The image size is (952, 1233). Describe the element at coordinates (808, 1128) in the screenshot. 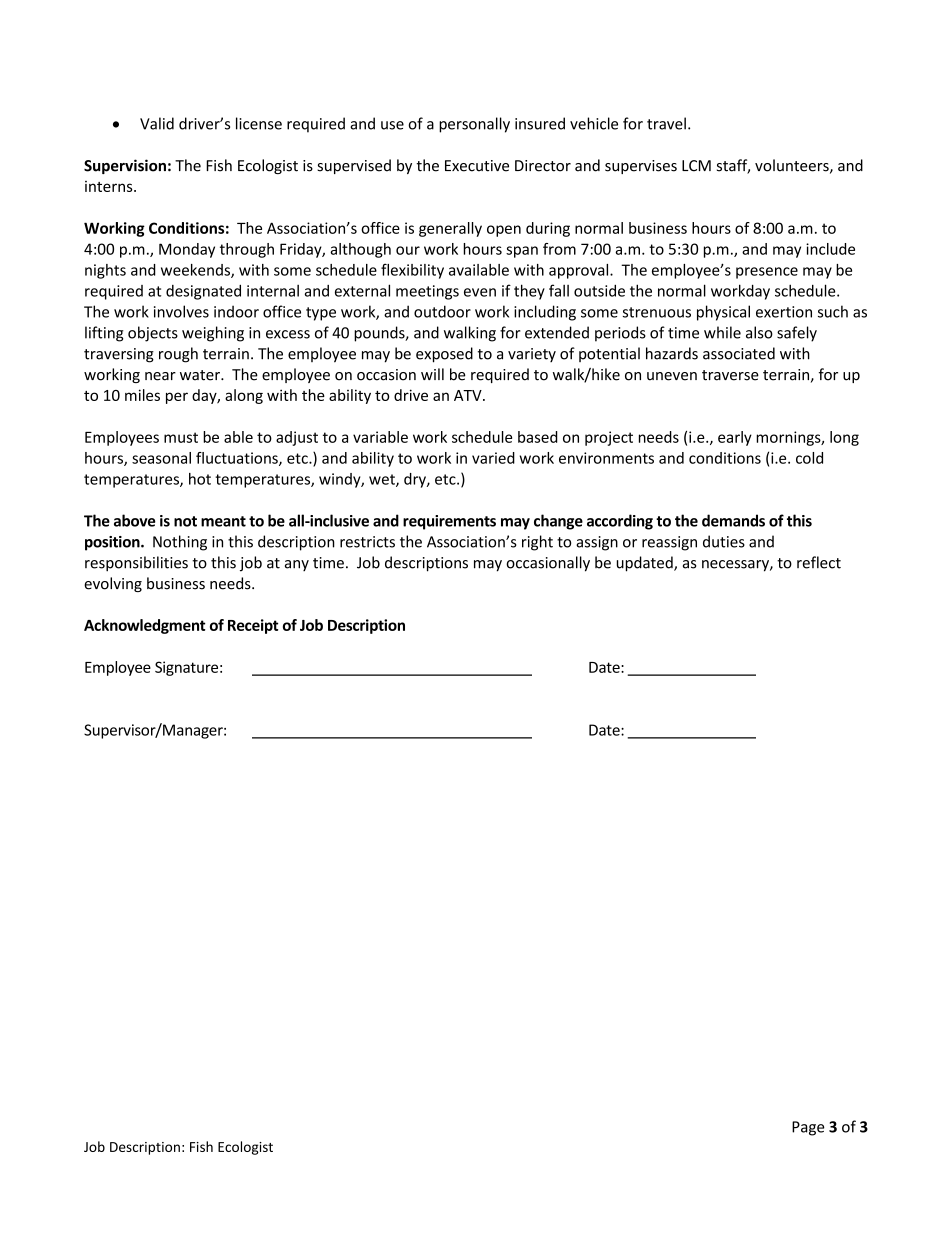

I see `Page` at that location.
